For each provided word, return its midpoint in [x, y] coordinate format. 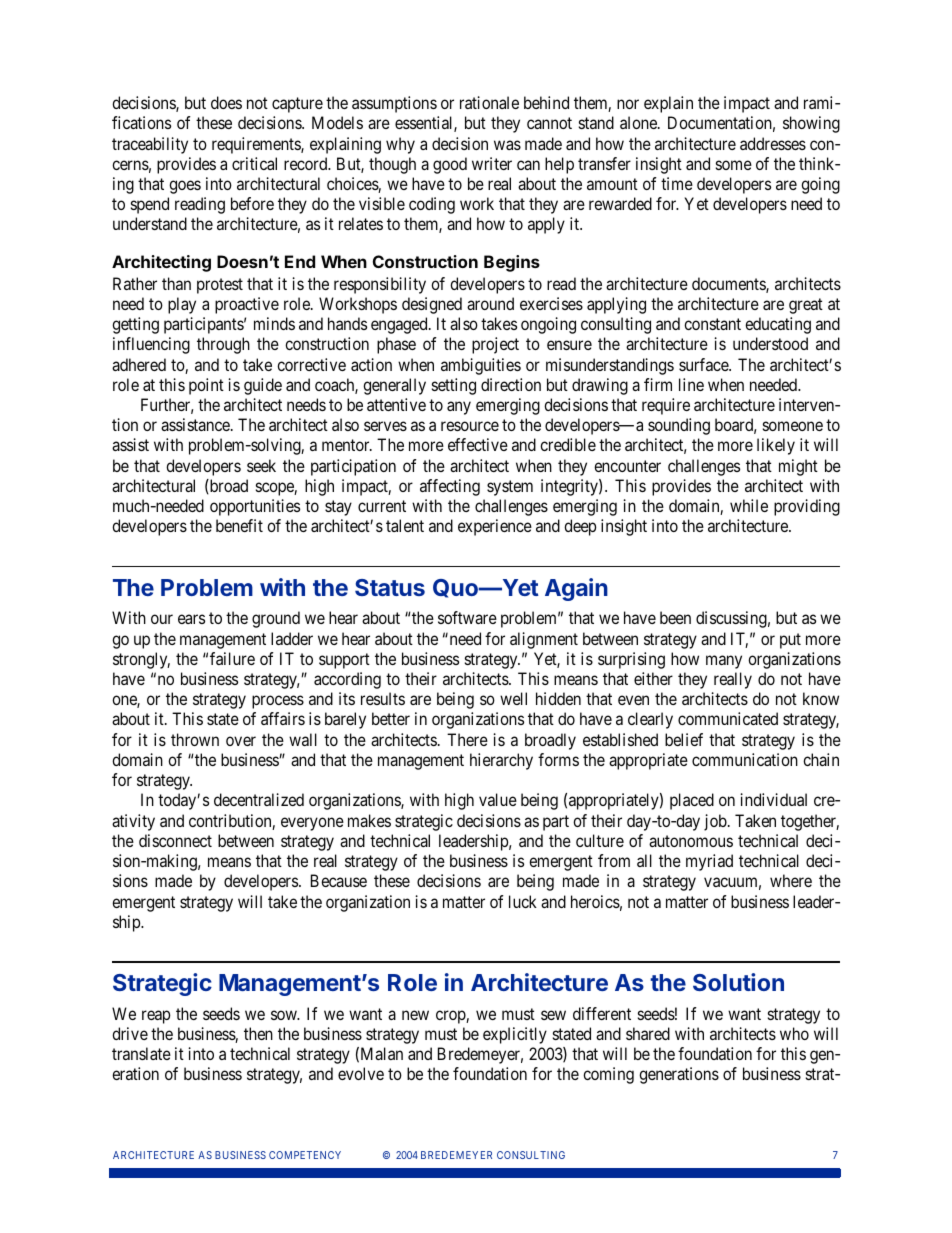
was [507, 145]
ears [191, 619]
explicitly [515, 1035]
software [467, 617]
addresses [773, 143]
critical [254, 163]
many [724, 662]
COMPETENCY [305, 1155]
